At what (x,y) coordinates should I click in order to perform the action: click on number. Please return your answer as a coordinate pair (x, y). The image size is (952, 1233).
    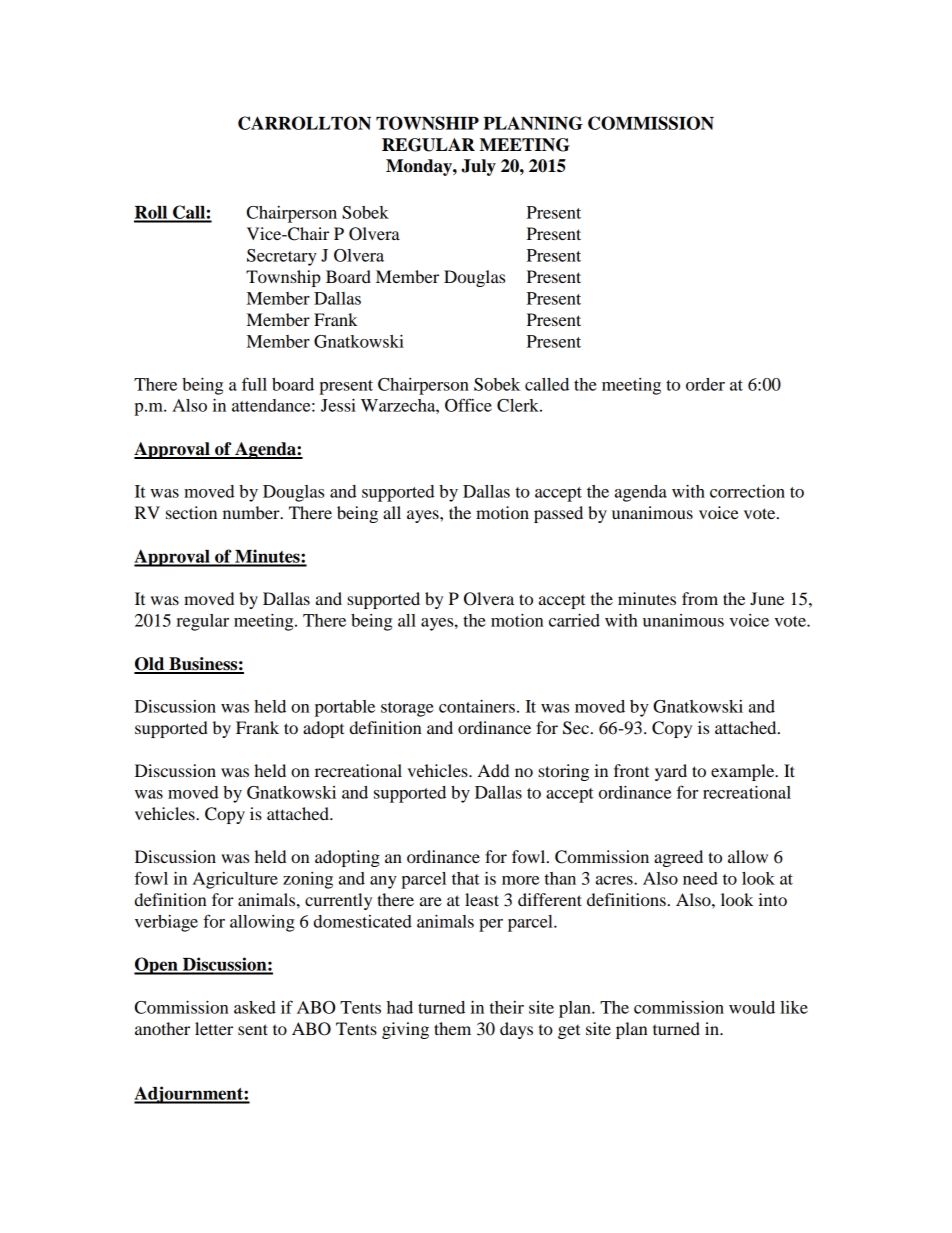
    Looking at the image, I should click on (252, 512).
